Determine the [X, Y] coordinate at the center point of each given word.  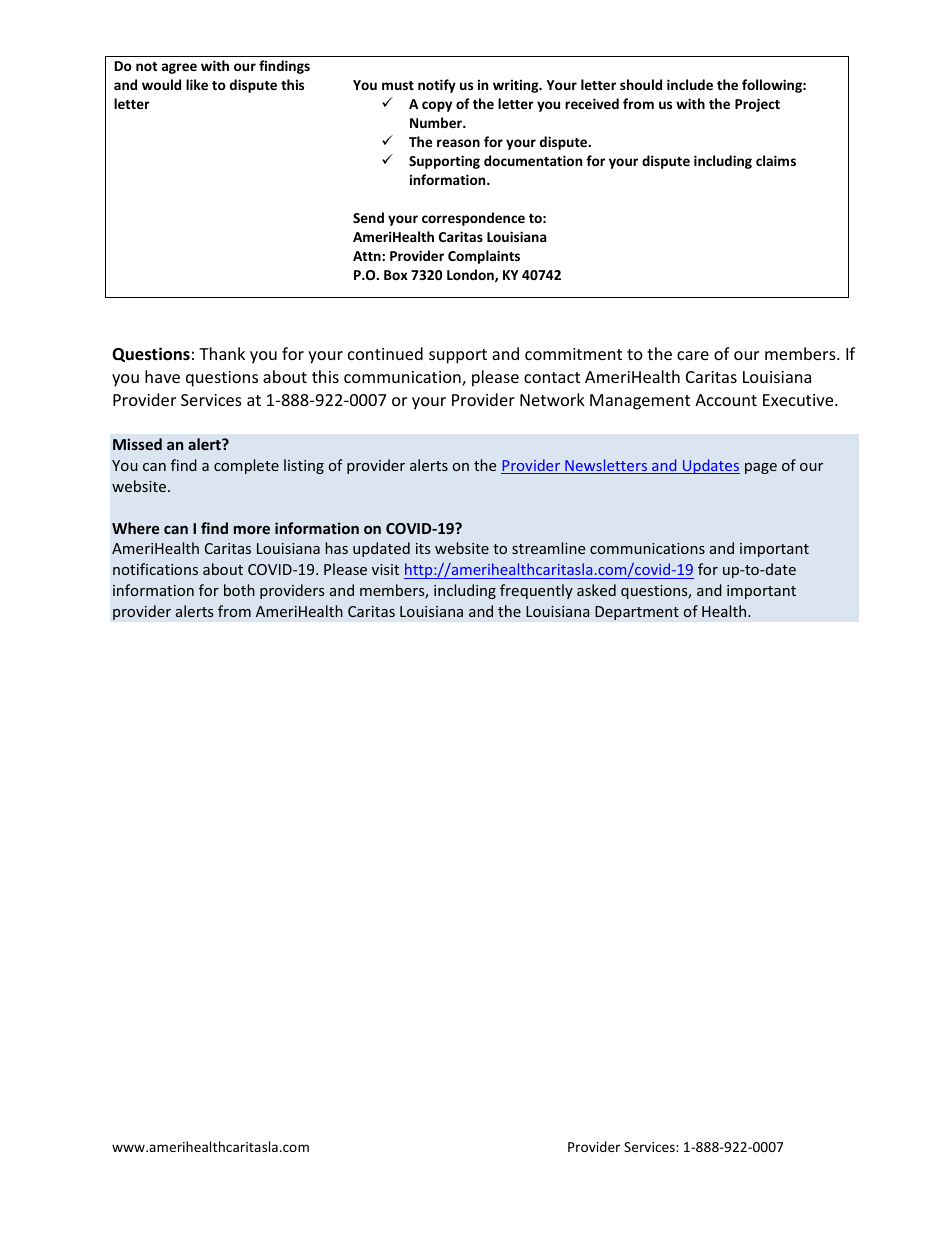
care [693, 355]
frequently [536, 591]
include [690, 84]
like [197, 84]
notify [437, 86]
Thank [222, 353]
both [239, 590]
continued [385, 353]
